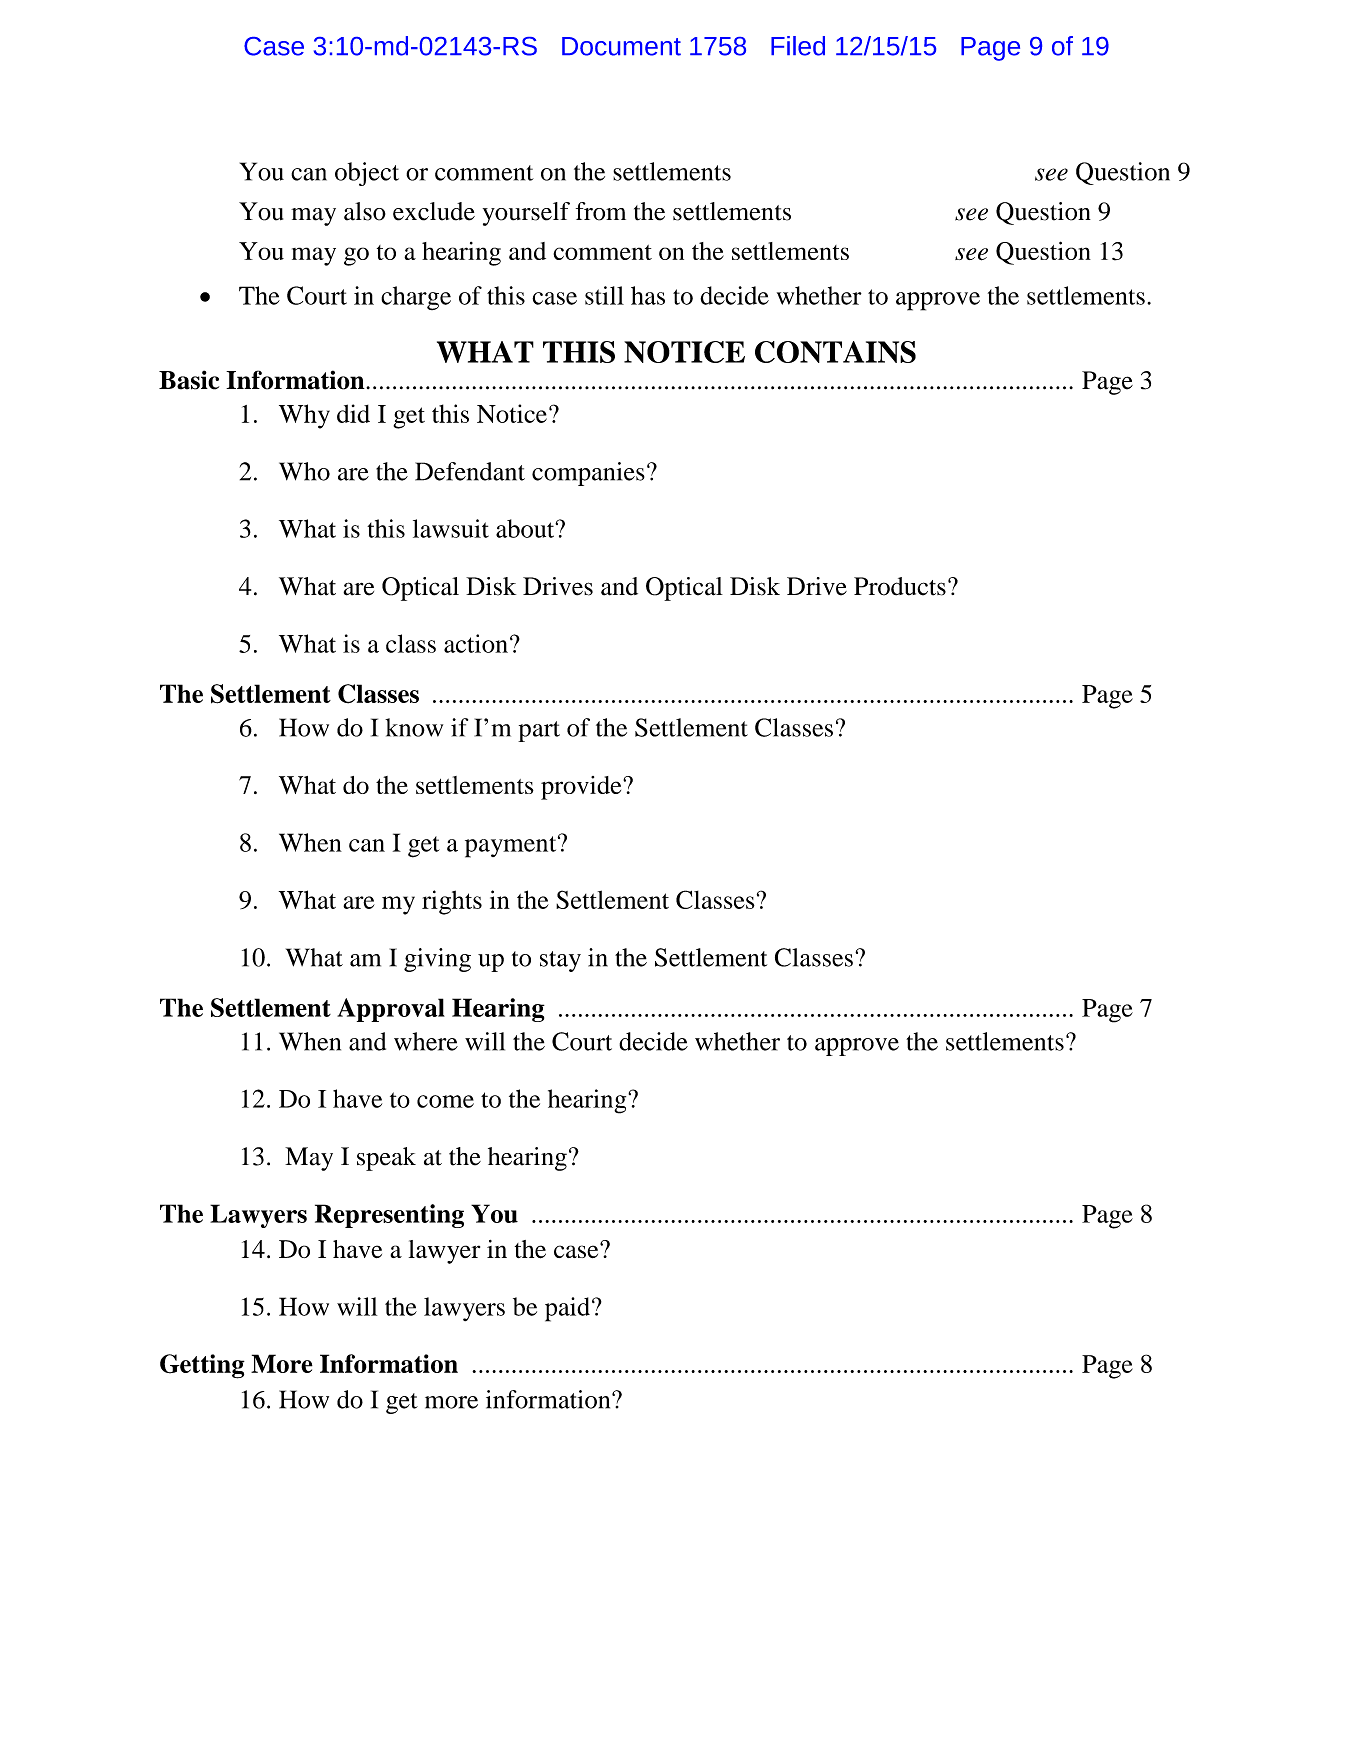 The height and width of the image is (1750, 1353). I want to click on Getting, so click(202, 1366).
